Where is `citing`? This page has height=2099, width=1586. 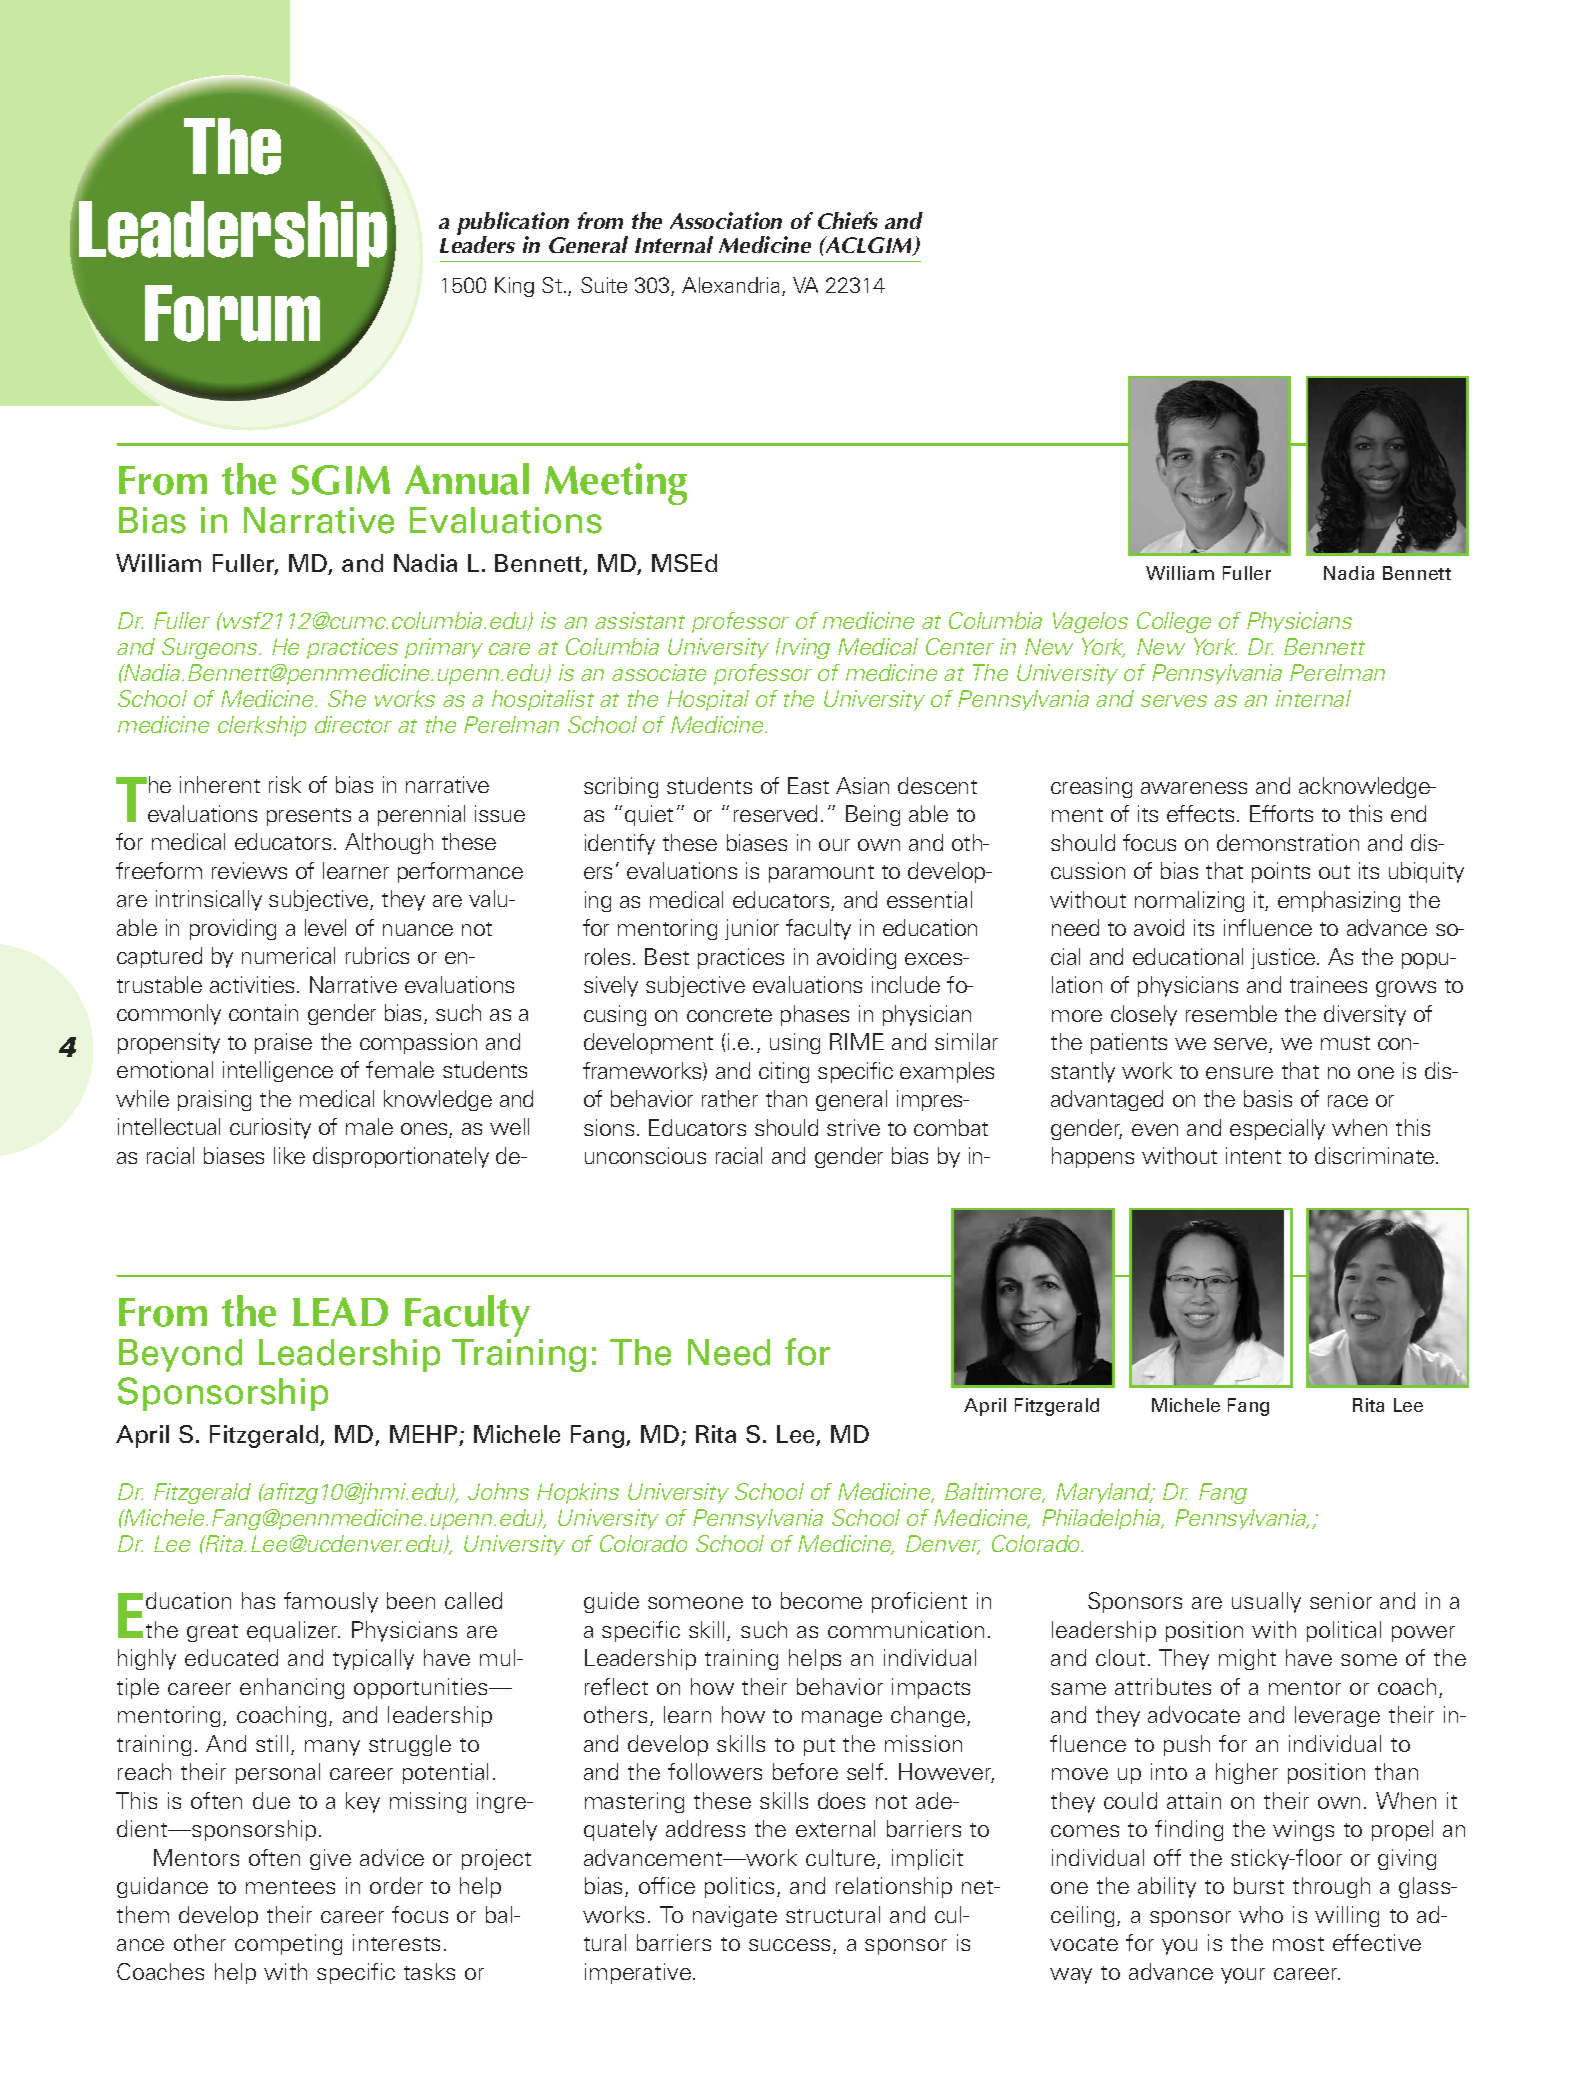
citing is located at coordinates (784, 1072).
